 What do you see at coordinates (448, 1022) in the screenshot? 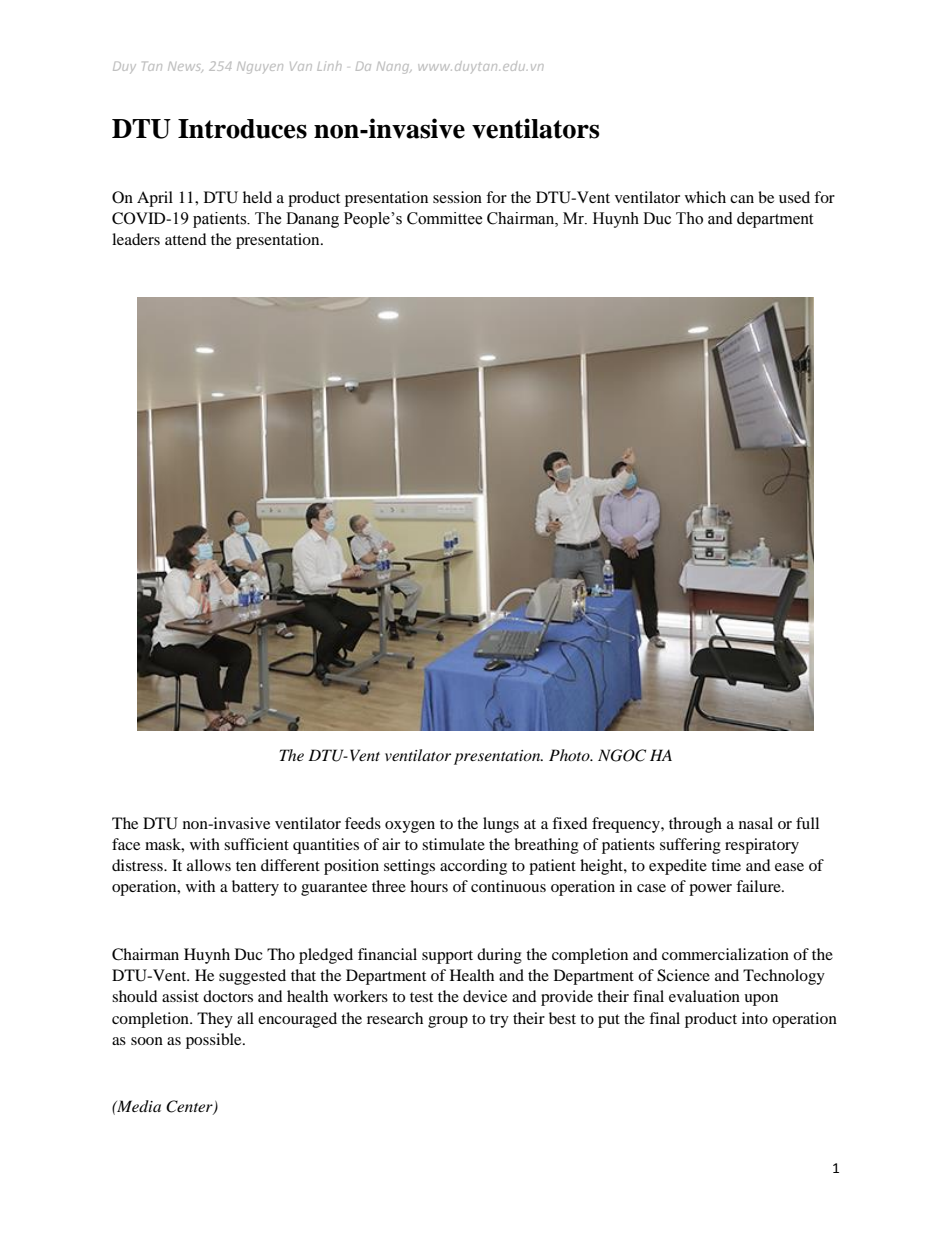
I see `group` at bounding box center [448, 1022].
